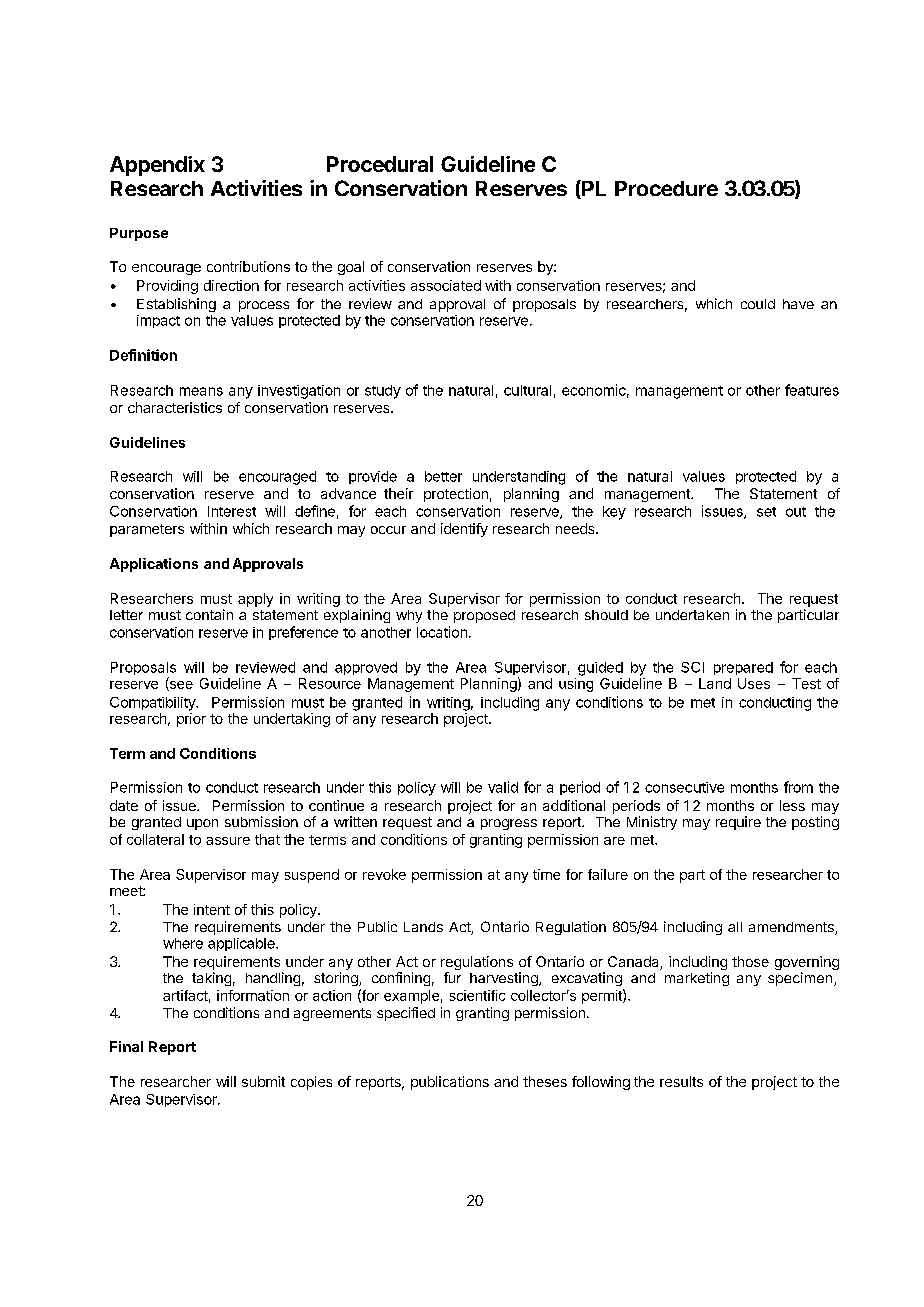  Describe the element at coordinates (681, 1081) in the document. I see `results` at that location.
